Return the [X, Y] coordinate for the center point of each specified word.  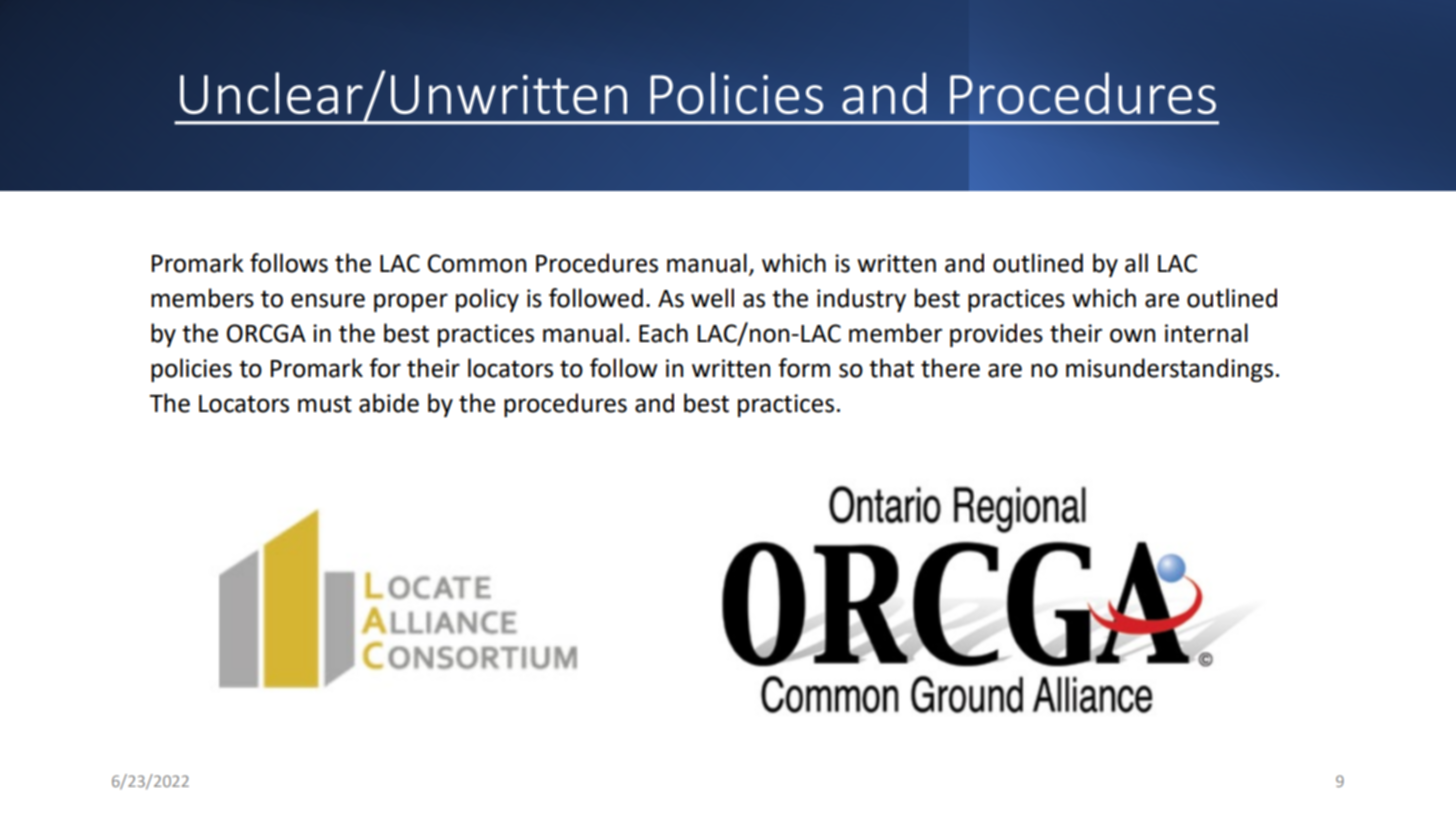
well [712, 298]
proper [411, 302]
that [891, 368]
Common [477, 263]
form [804, 368]
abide [389, 403]
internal [1206, 333]
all [1136, 263]
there [950, 368]
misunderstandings [1169, 370]
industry [861, 300]
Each [663, 333]
